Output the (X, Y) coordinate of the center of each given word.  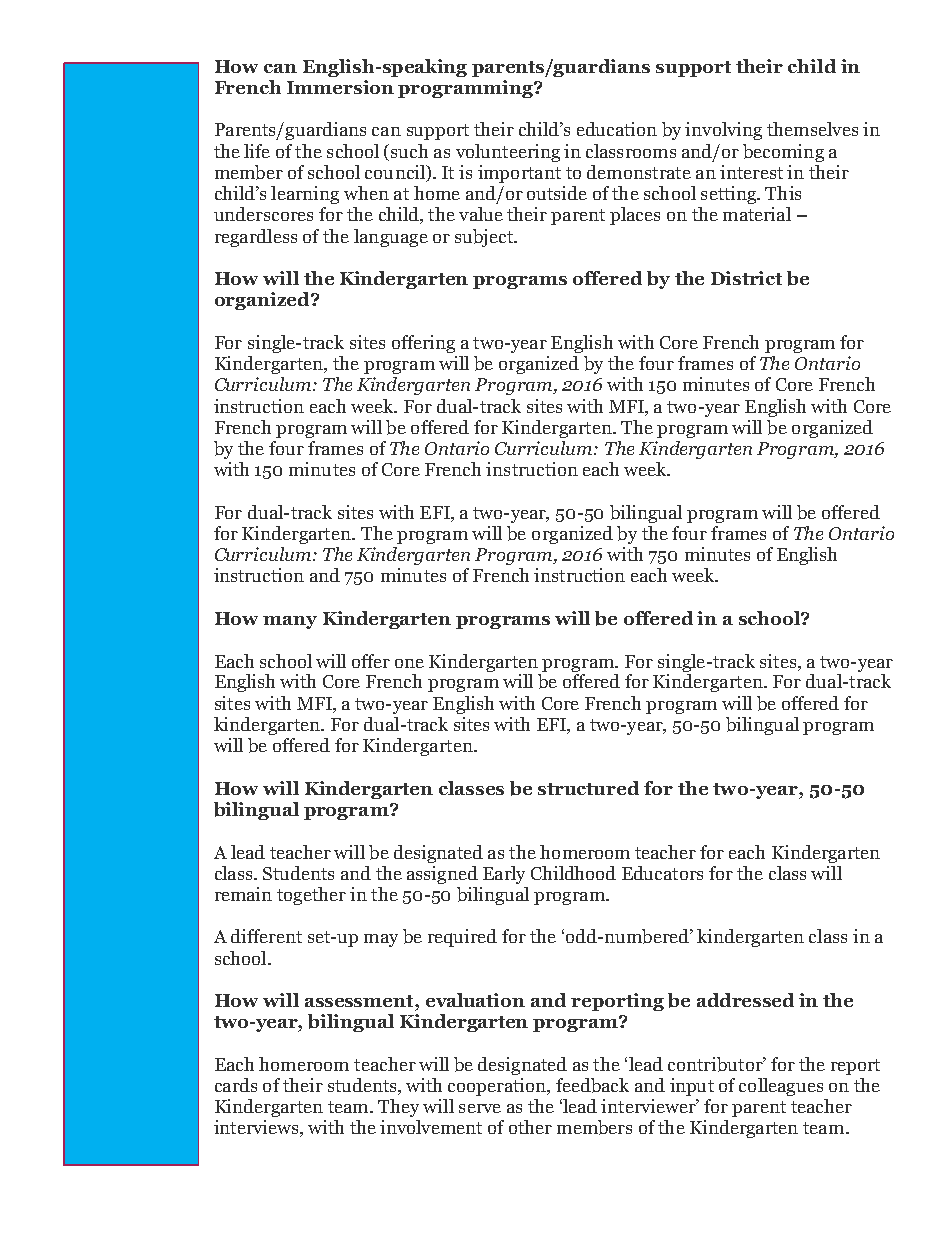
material (757, 214)
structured (588, 788)
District (746, 278)
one (409, 663)
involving (723, 131)
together (311, 896)
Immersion (340, 87)
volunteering (508, 153)
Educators (662, 873)
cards (236, 1085)
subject (485, 238)
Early (504, 875)
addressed (745, 1000)
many (290, 622)
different (266, 936)
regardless (256, 238)
